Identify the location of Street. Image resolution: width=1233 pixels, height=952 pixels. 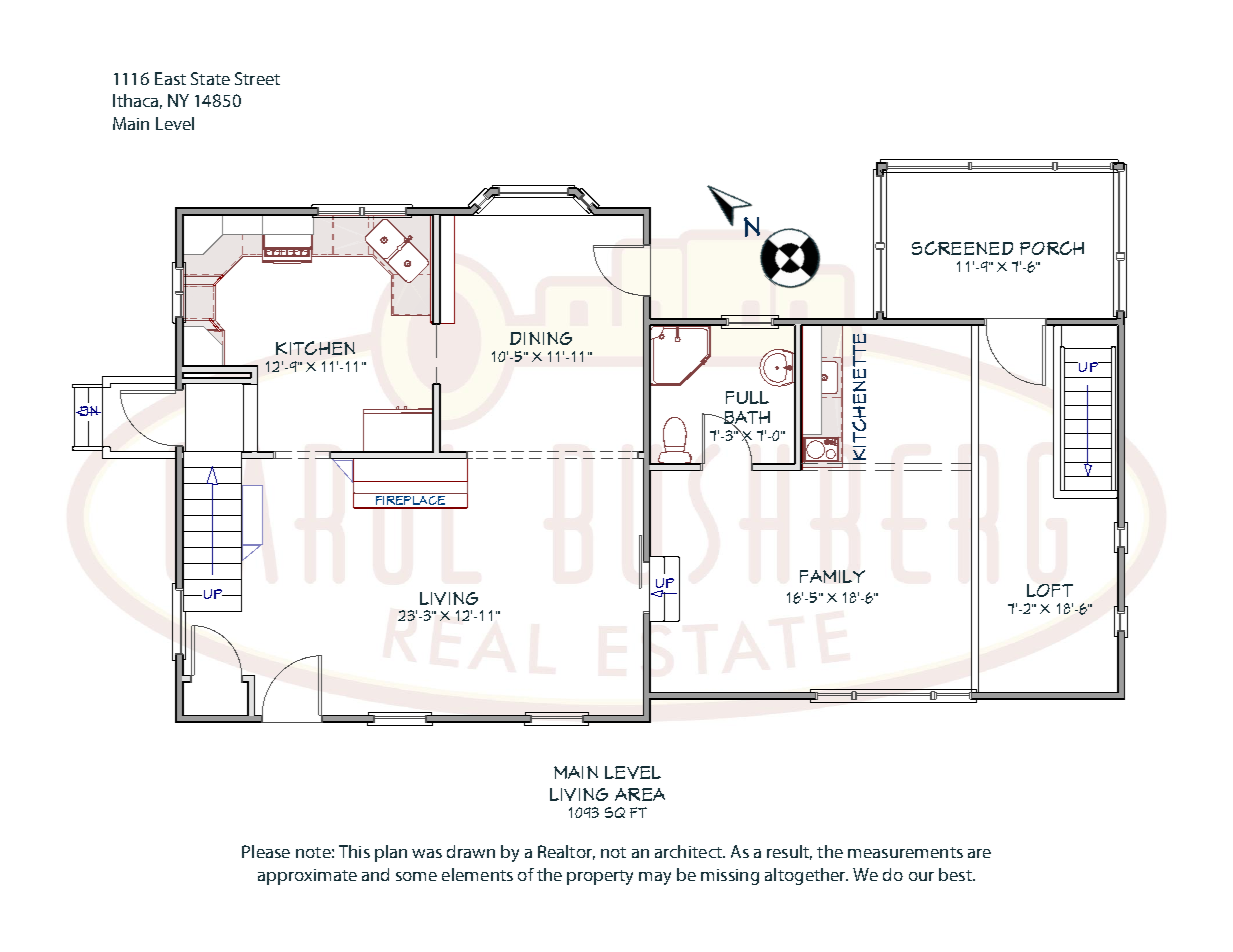
(257, 78).
